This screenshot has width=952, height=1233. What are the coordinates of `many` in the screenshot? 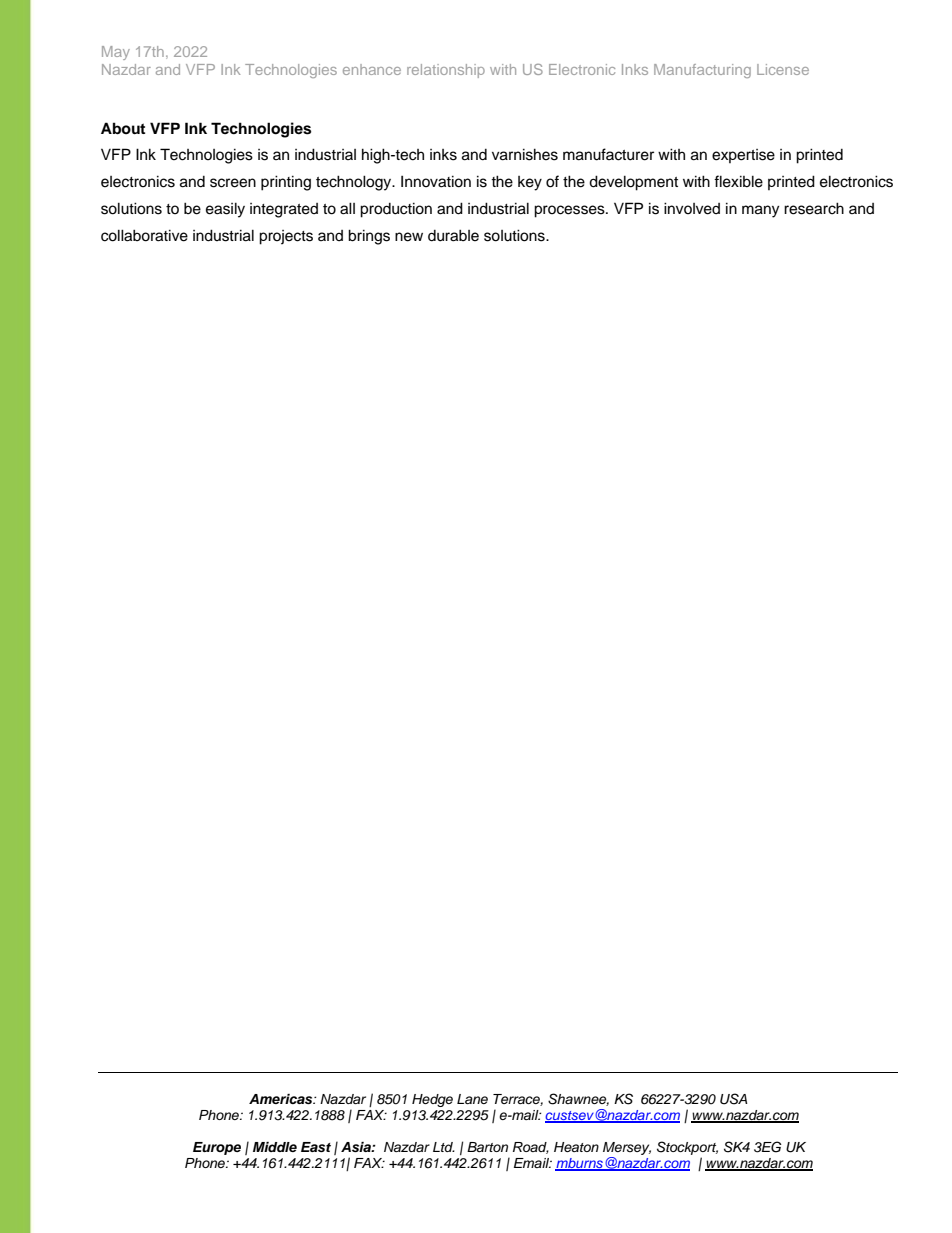 It's located at (760, 211).
